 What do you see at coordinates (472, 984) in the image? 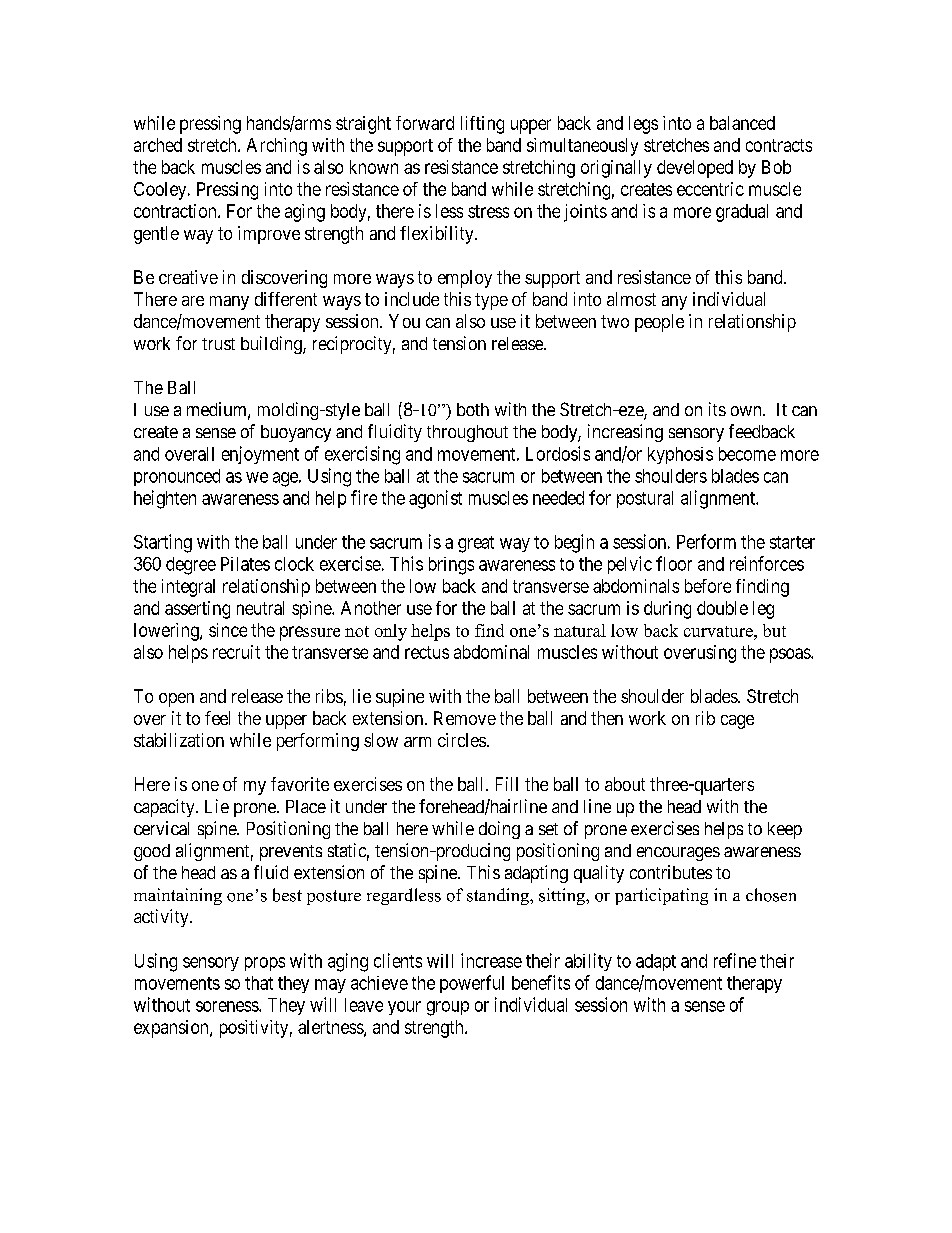
I see `powerful` at bounding box center [472, 984].
